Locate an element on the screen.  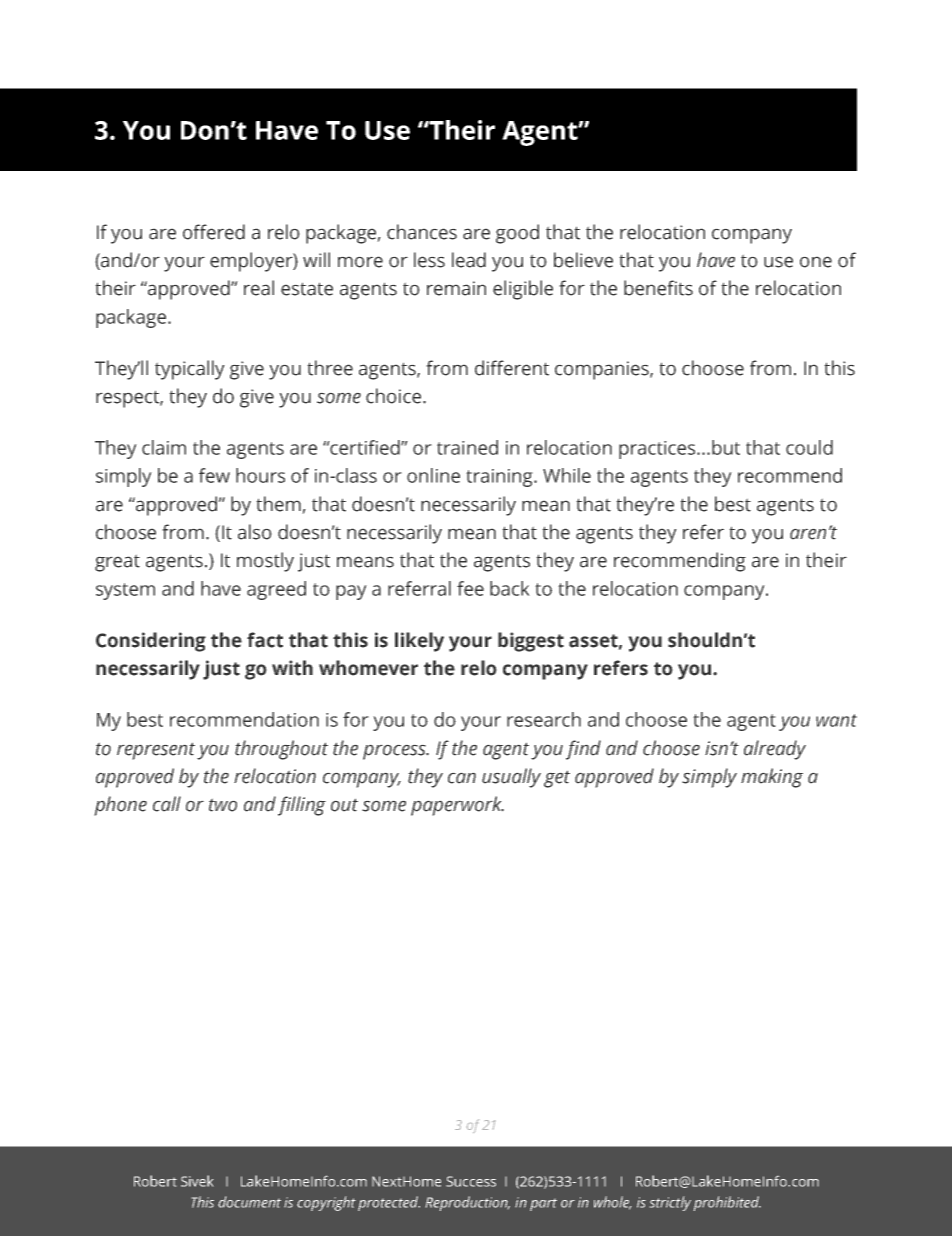
document is located at coordinates (249, 1202).
